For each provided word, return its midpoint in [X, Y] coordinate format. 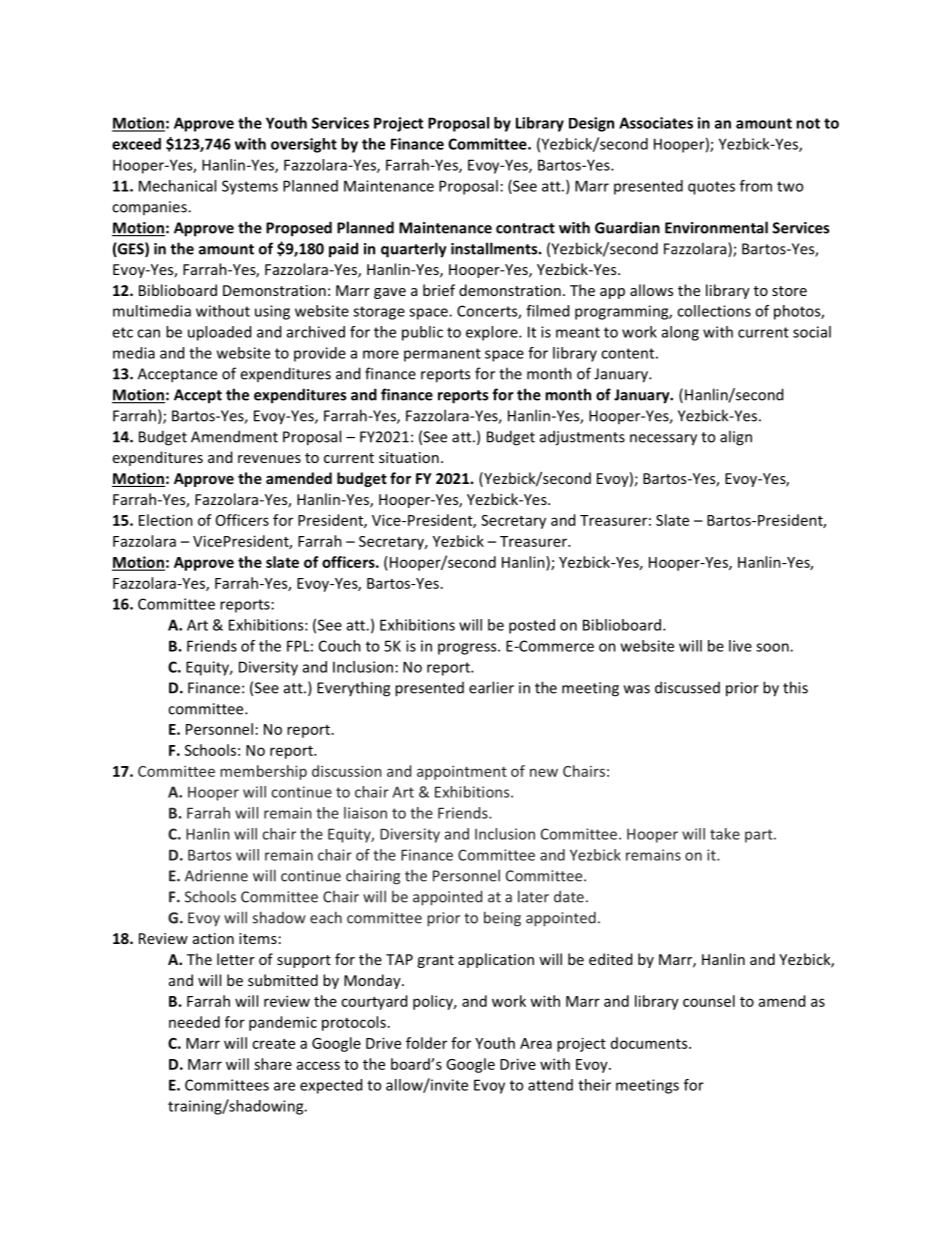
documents [650, 1043]
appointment [462, 773]
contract [525, 228]
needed [194, 1022]
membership [263, 772]
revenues [269, 459]
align [736, 438]
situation [409, 457]
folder [426, 1043]
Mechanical [177, 186]
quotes [711, 188]
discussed [687, 687]
